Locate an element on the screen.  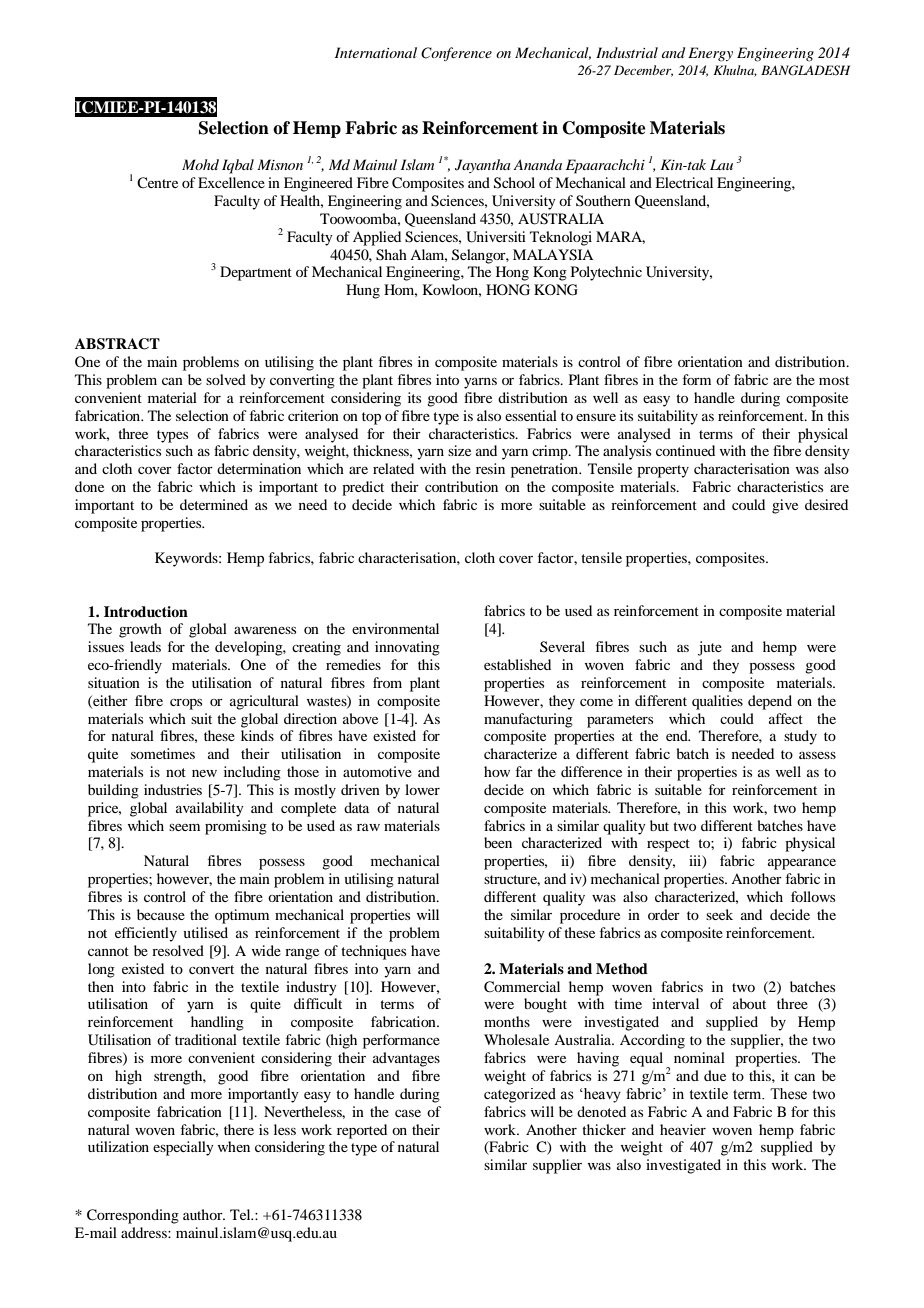
size is located at coordinates (459, 450).
